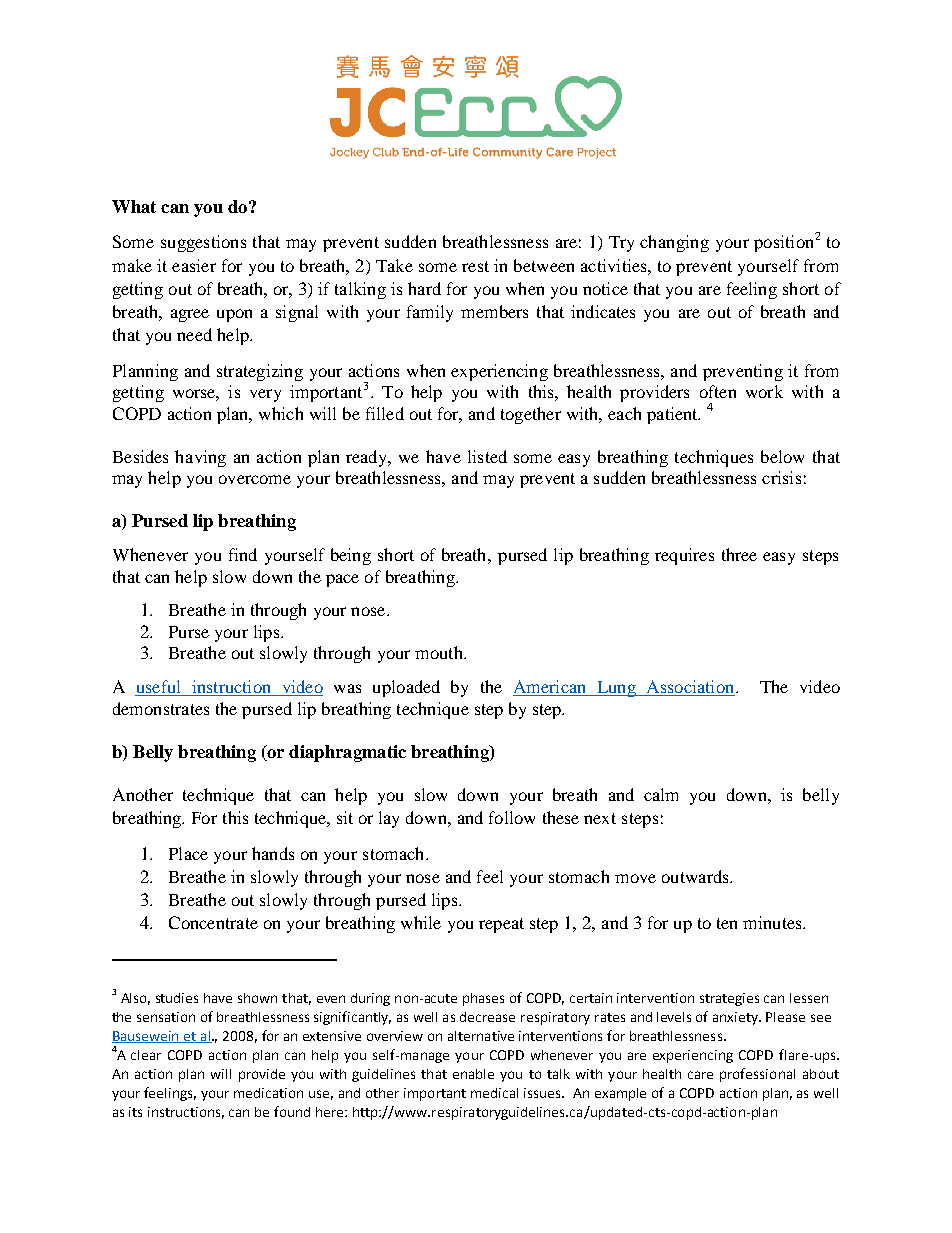  What do you see at coordinates (782, 456) in the screenshot?
I see `below` at bounding box center [782, 456].
